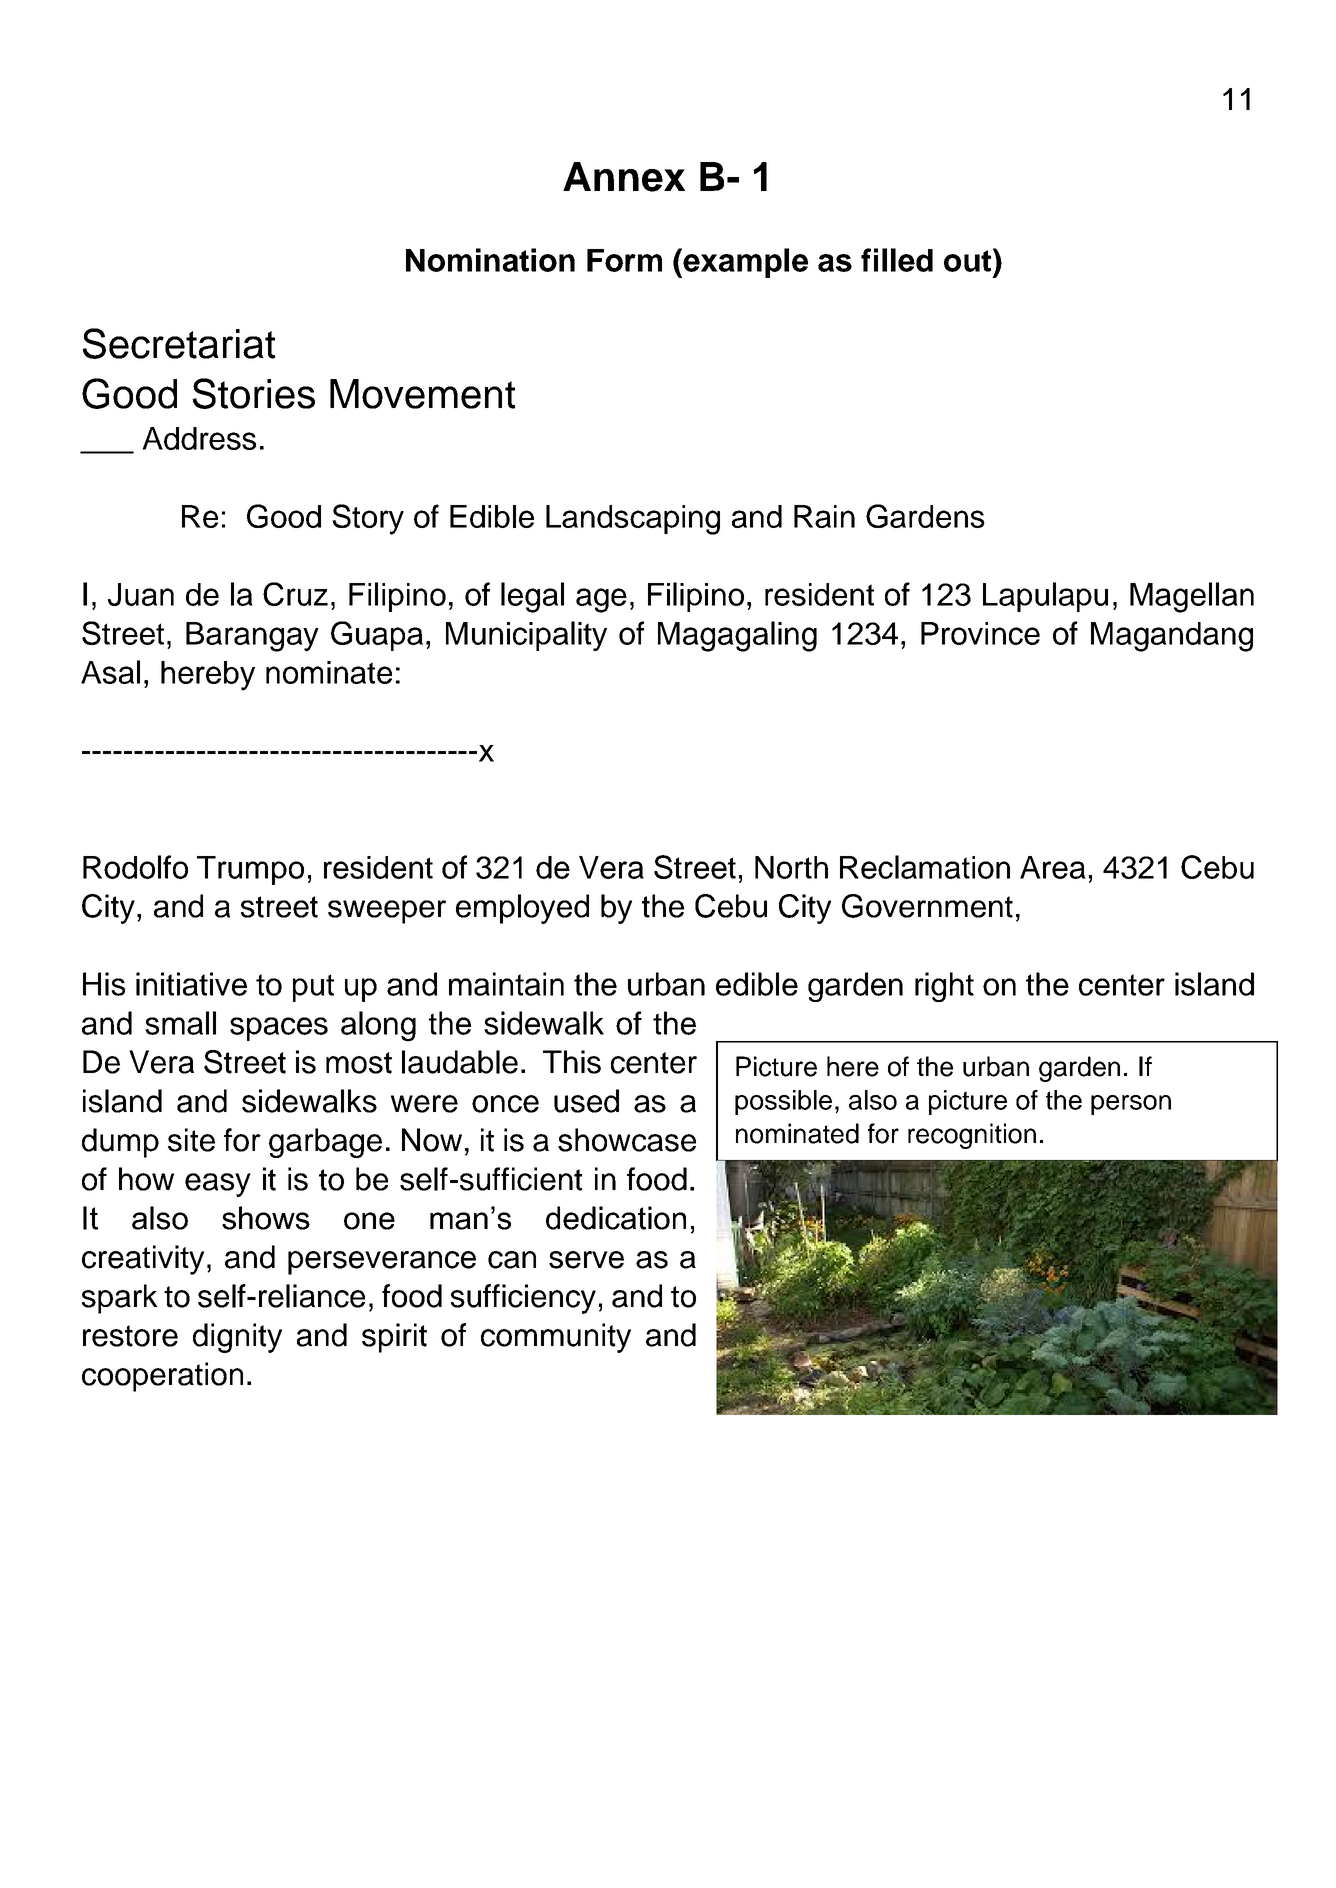  Describe the element at coordinates (980, 633) in the screenshot. I see `Province` at that location.
